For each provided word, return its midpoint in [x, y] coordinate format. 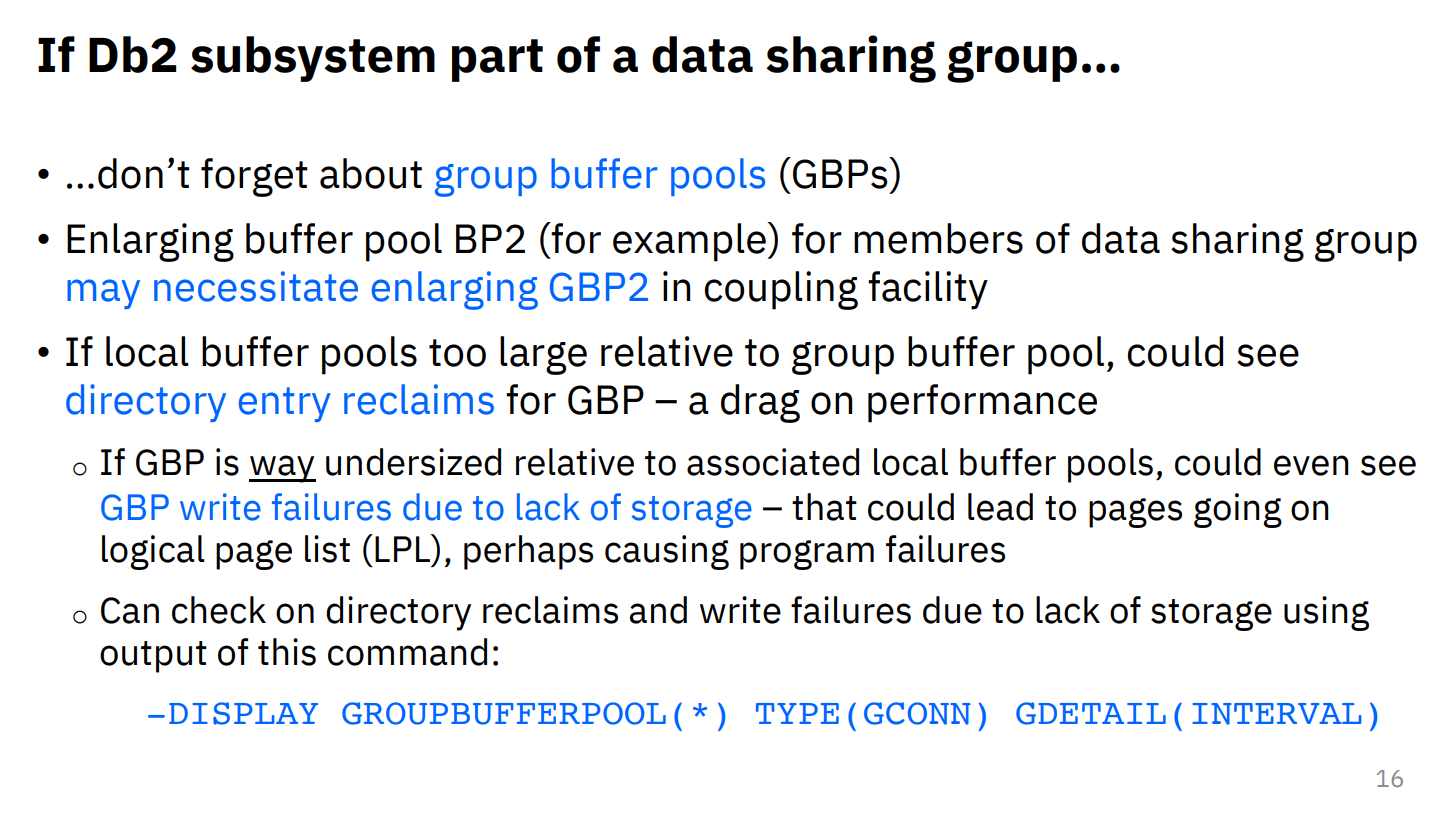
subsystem [313, 59]
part [497, 60]
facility [928, 290]
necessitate [256, 286]
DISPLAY [243, 713]
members [938, 238]
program [807, 555]
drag [760, 403]
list [327, 549]
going [1238, 510]
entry [285, 404]
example [690, 242]
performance [982, 403]
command [407, 652]
